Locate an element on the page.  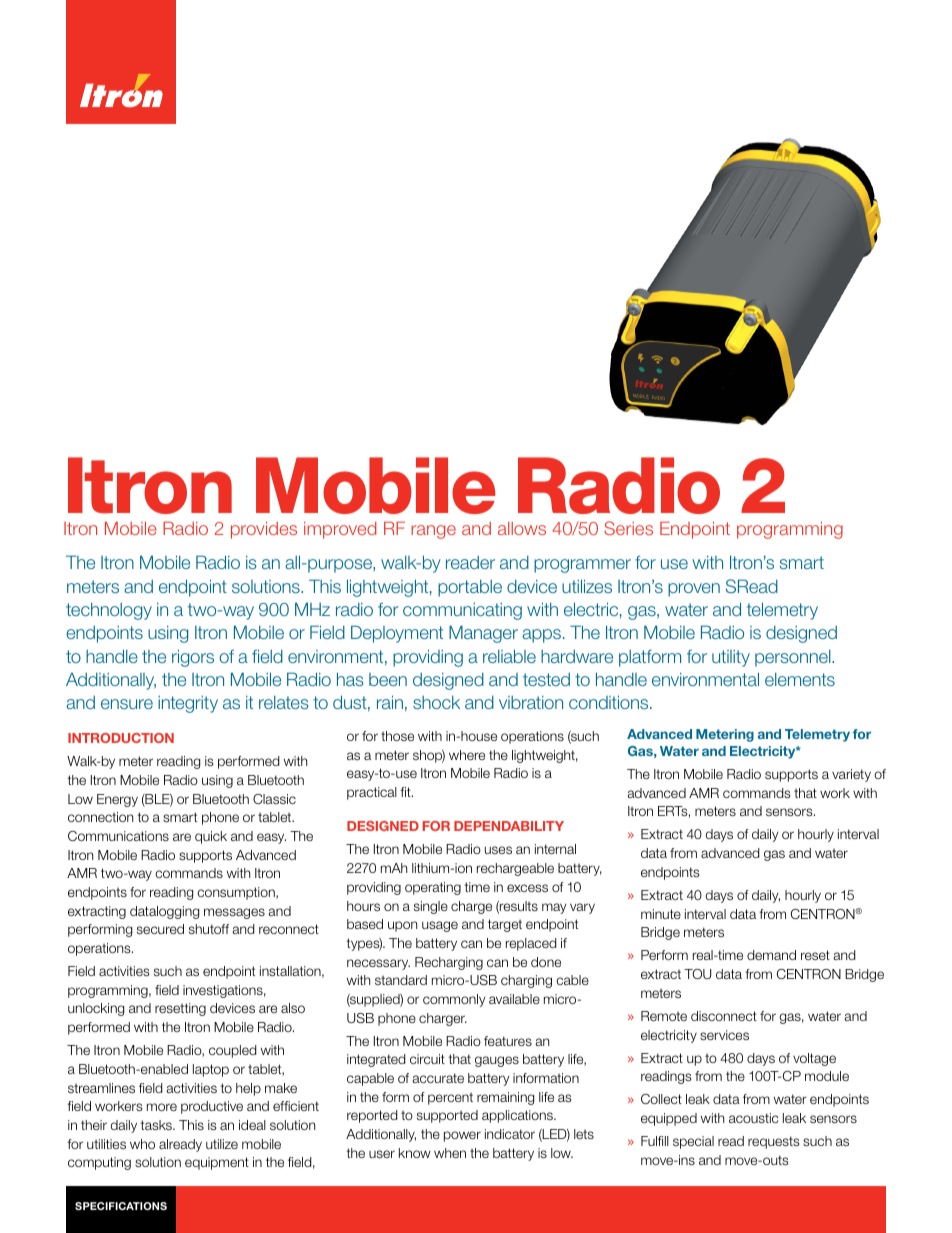
range is located at coordinates (433, 532).
